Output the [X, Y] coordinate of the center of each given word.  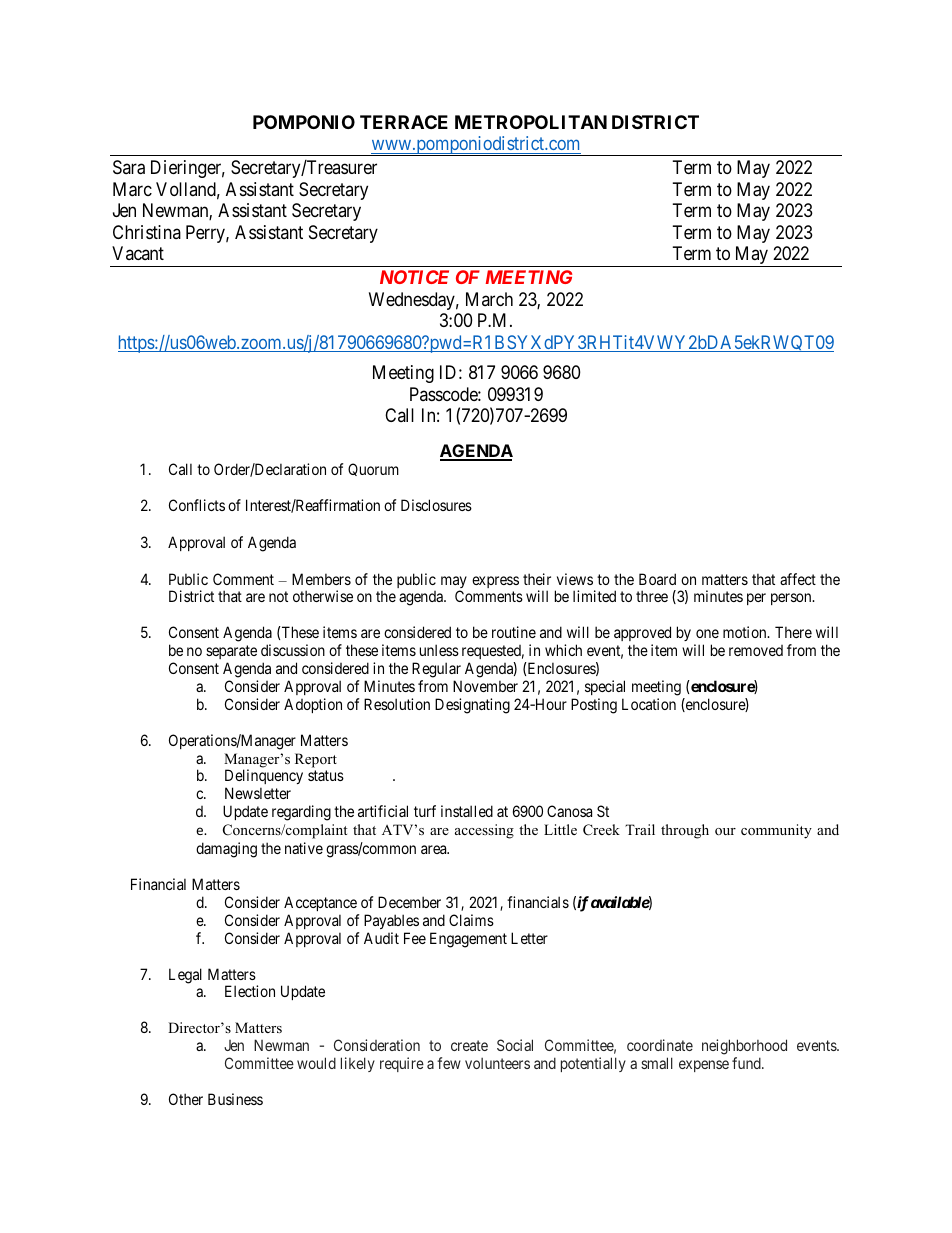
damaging [226, 850]
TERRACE [404, 122]
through [685, 831]
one [707, 633]
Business [235, 1099]
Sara [129, 167]
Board [657, 579]
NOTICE [414, 277]
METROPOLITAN [531, 122]
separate [231, 652]
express [495, 582]
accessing [484, 831]
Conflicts [197, 505]
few [449, 1063]
